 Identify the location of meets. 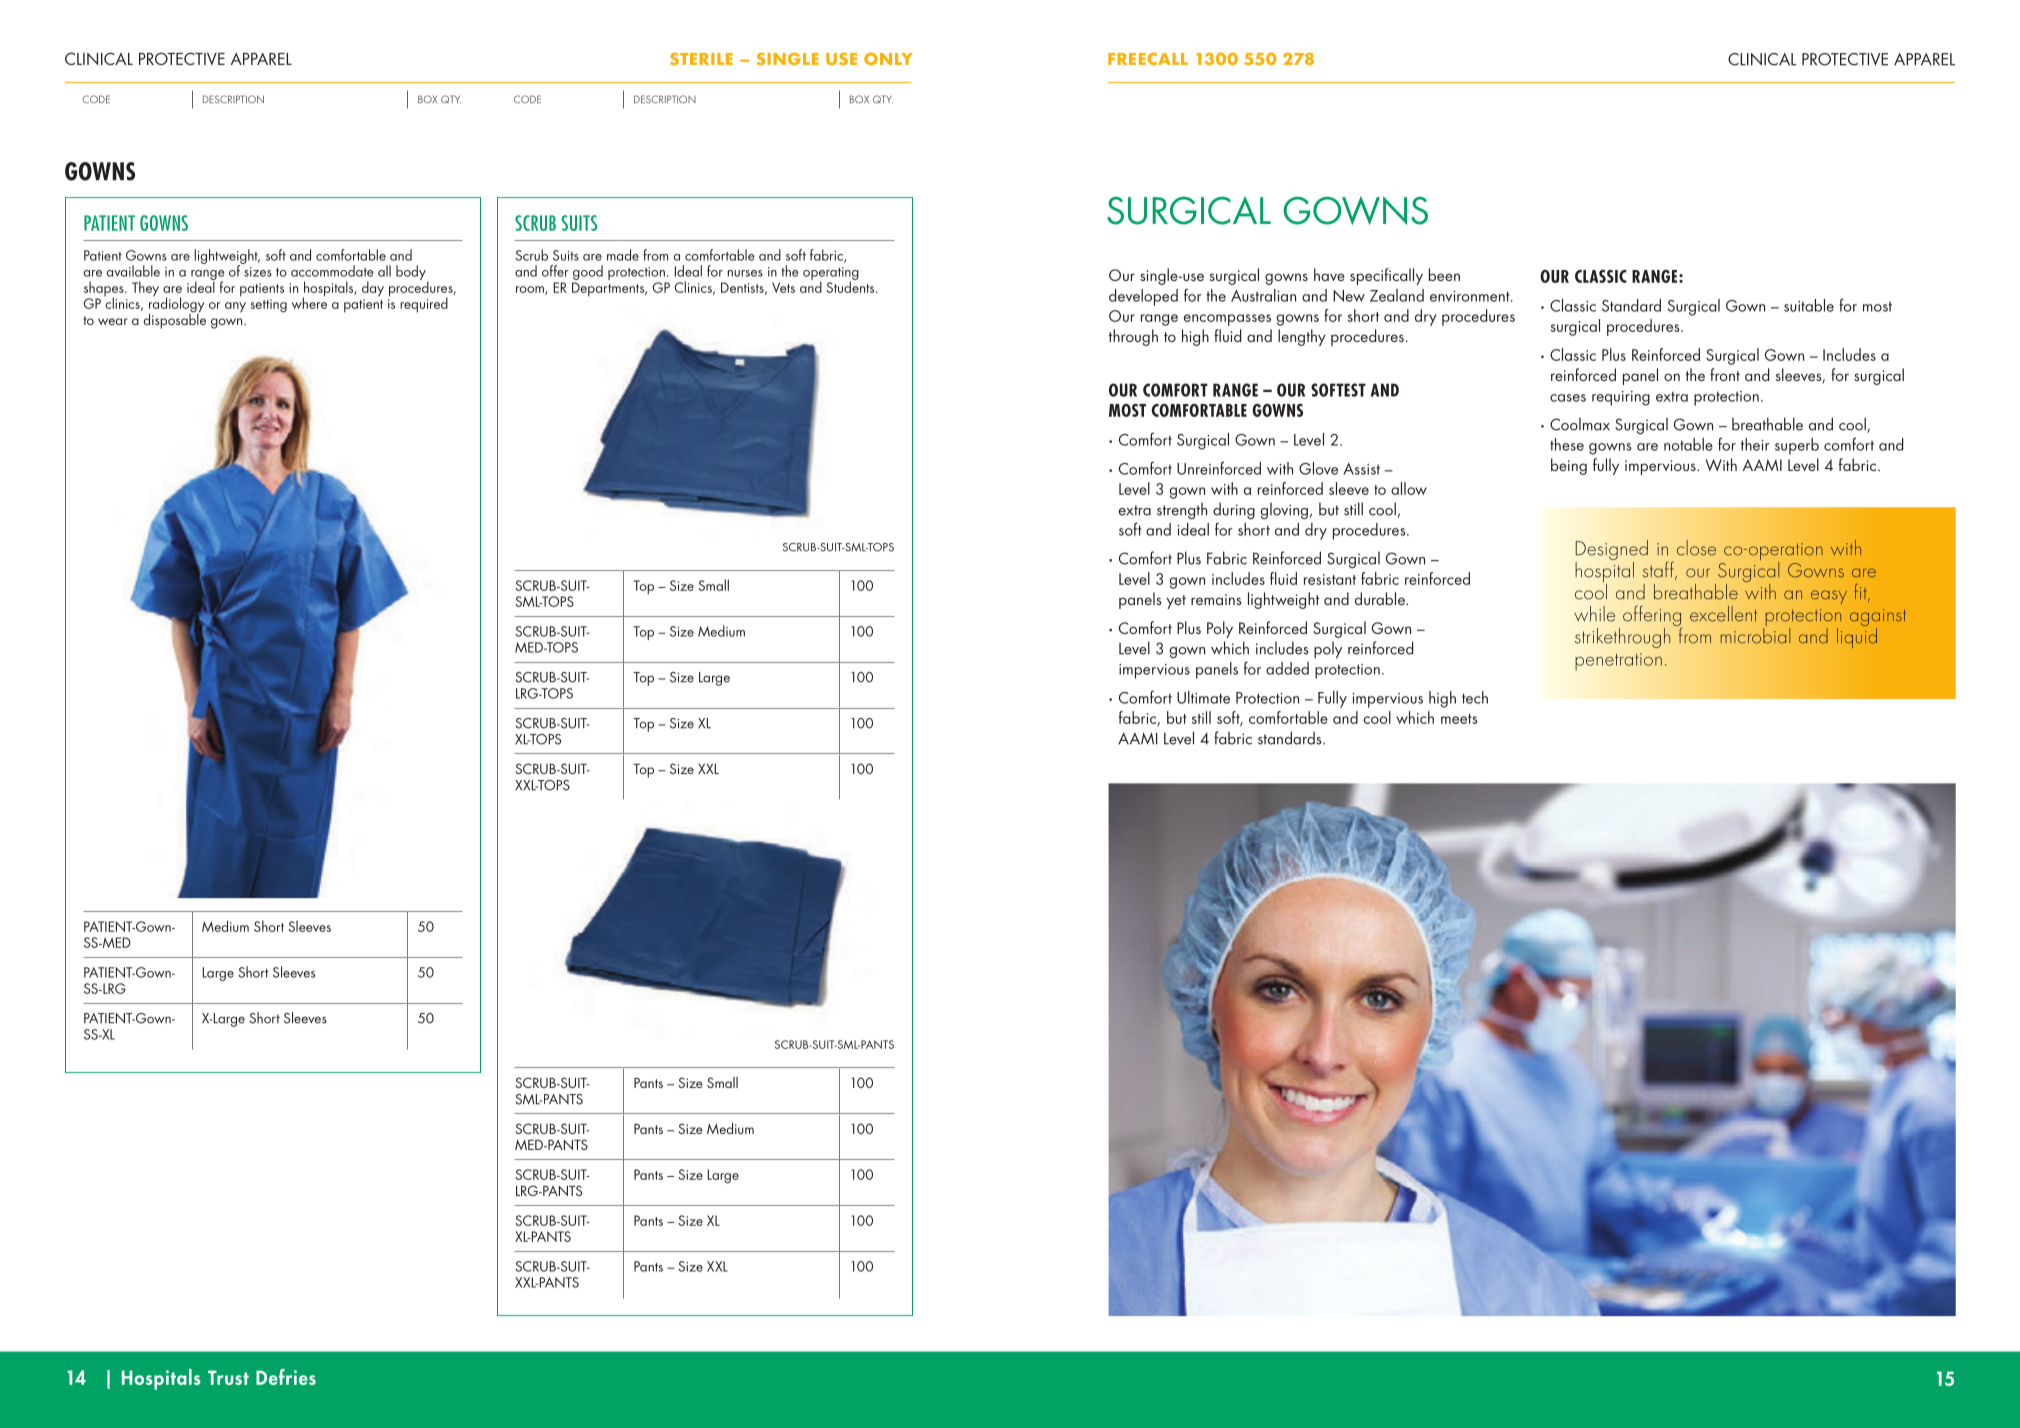
(1459, 719).
